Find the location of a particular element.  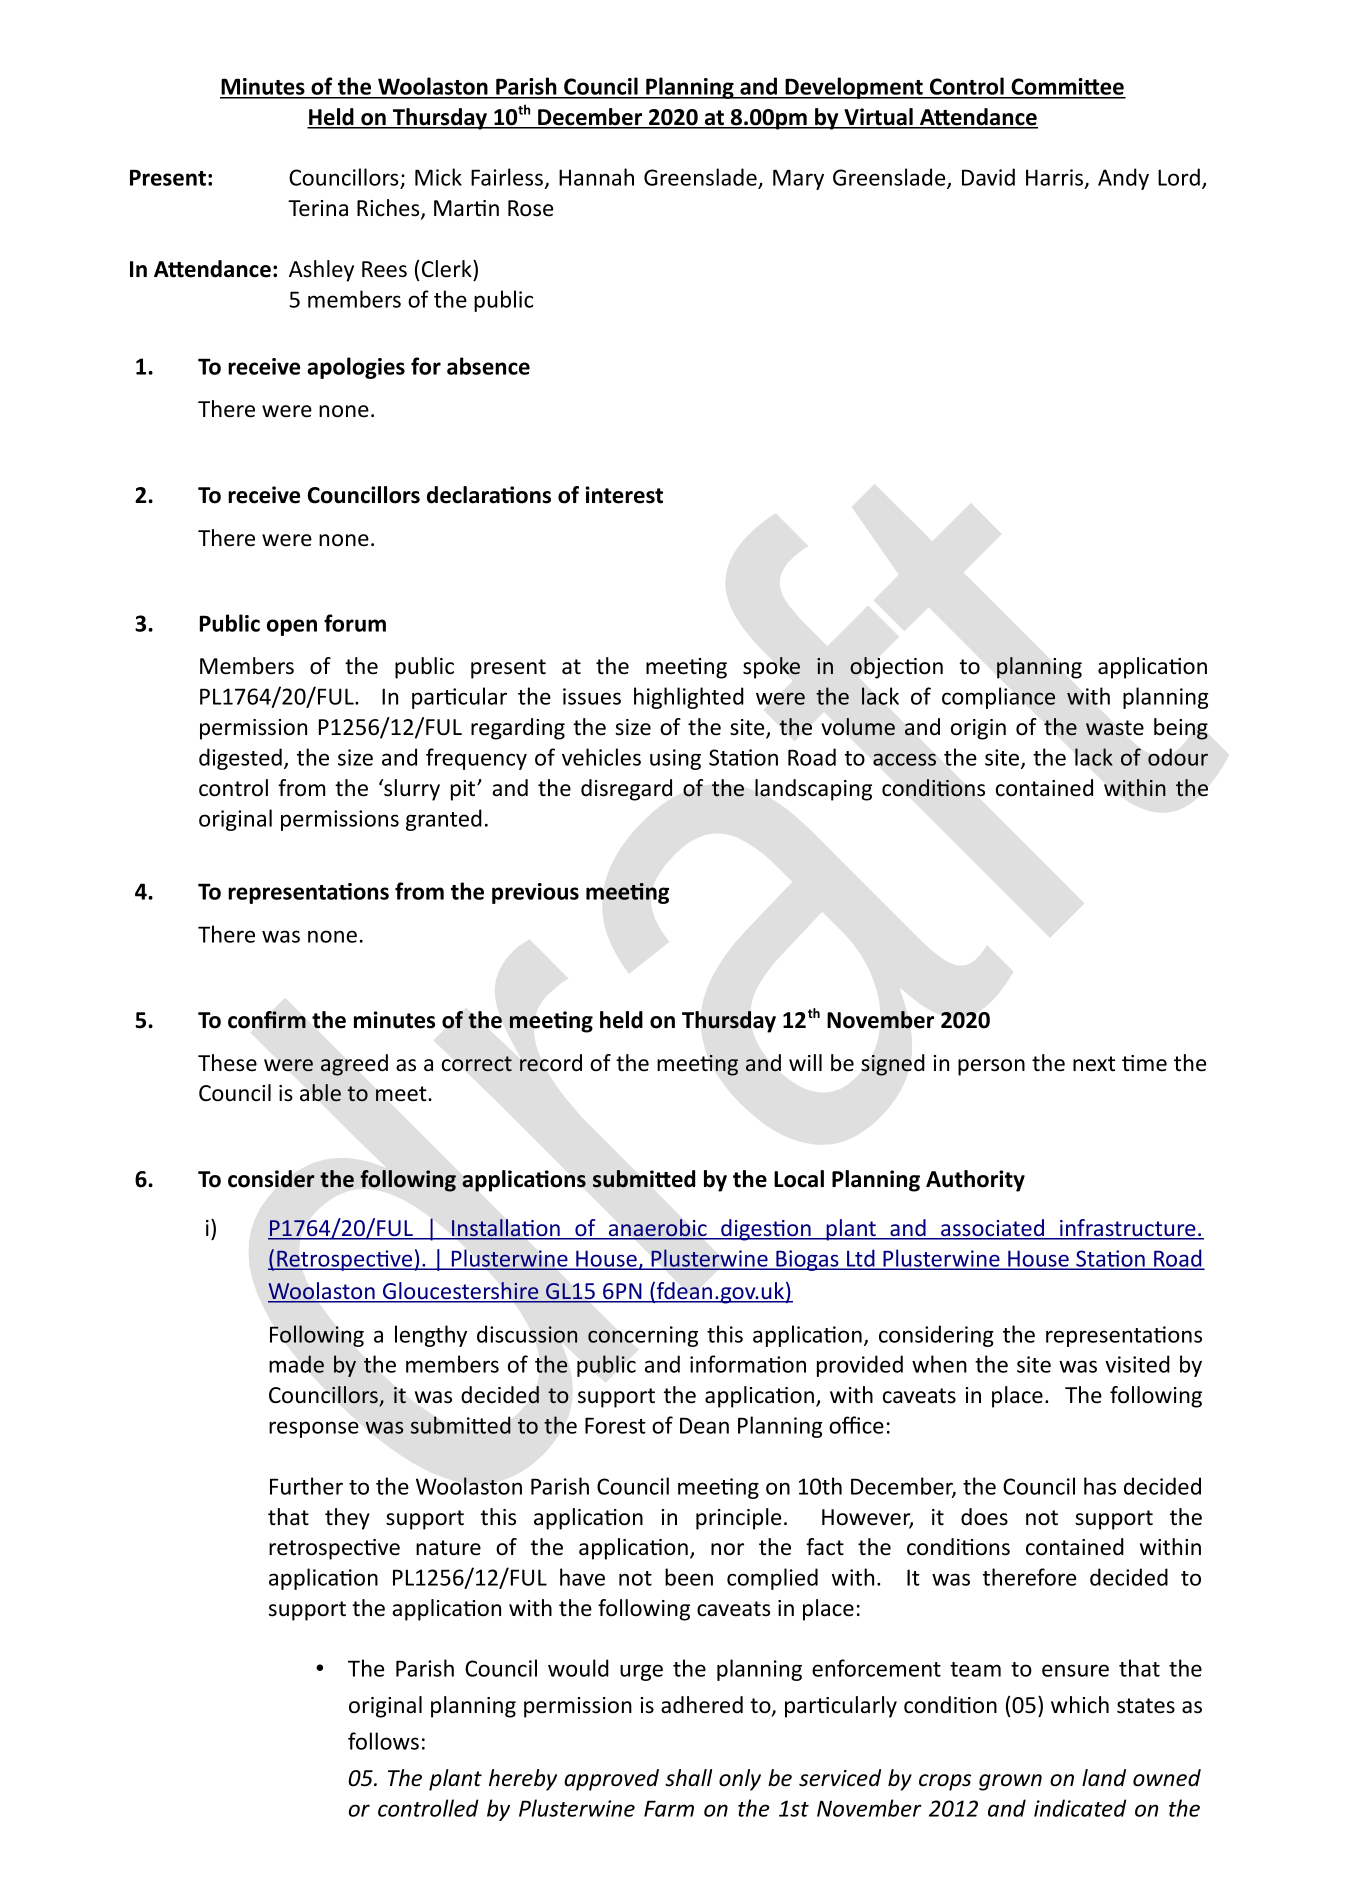

confirm is located at coordinates (267, 1020).
